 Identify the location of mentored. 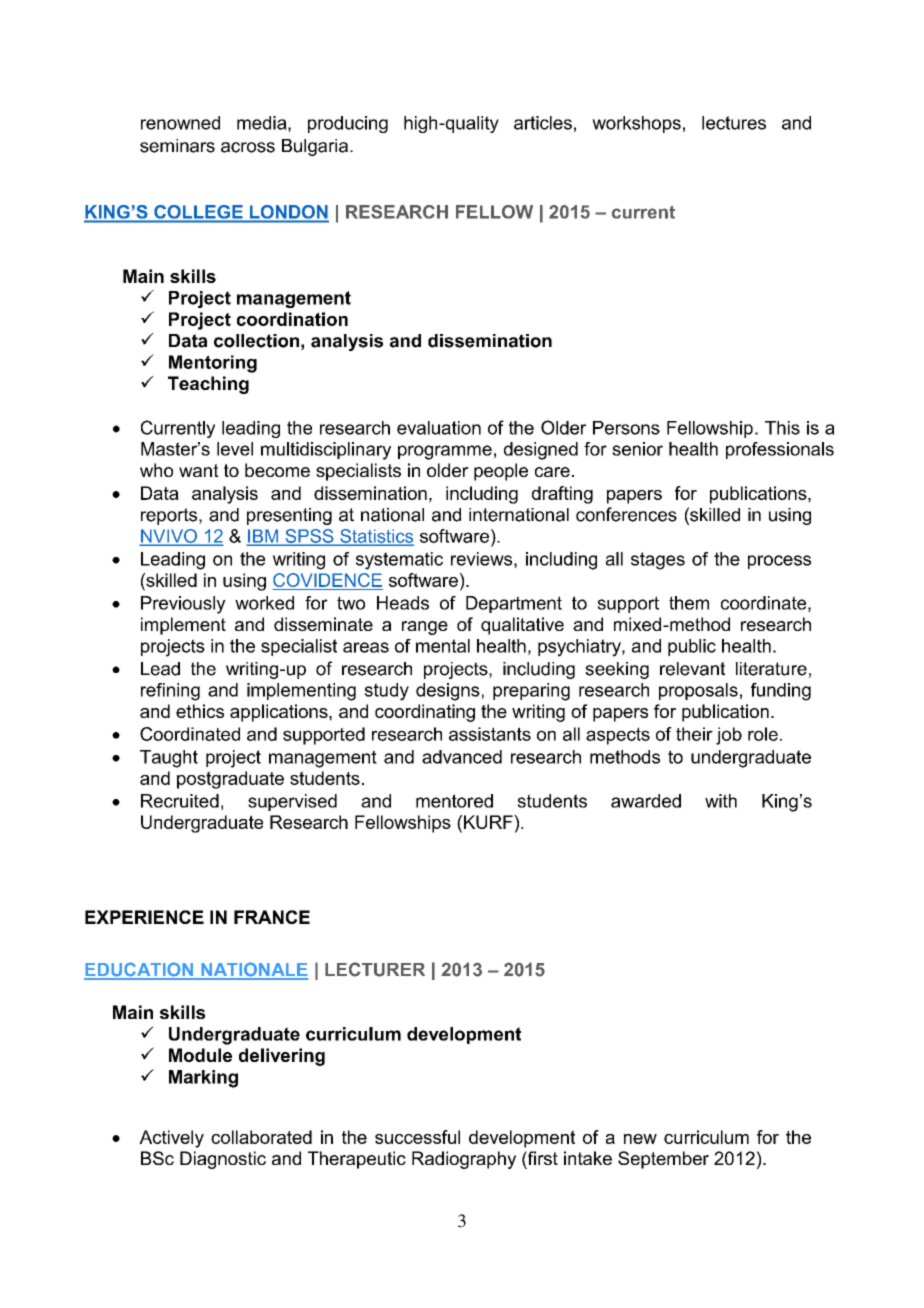
(454, 801).
